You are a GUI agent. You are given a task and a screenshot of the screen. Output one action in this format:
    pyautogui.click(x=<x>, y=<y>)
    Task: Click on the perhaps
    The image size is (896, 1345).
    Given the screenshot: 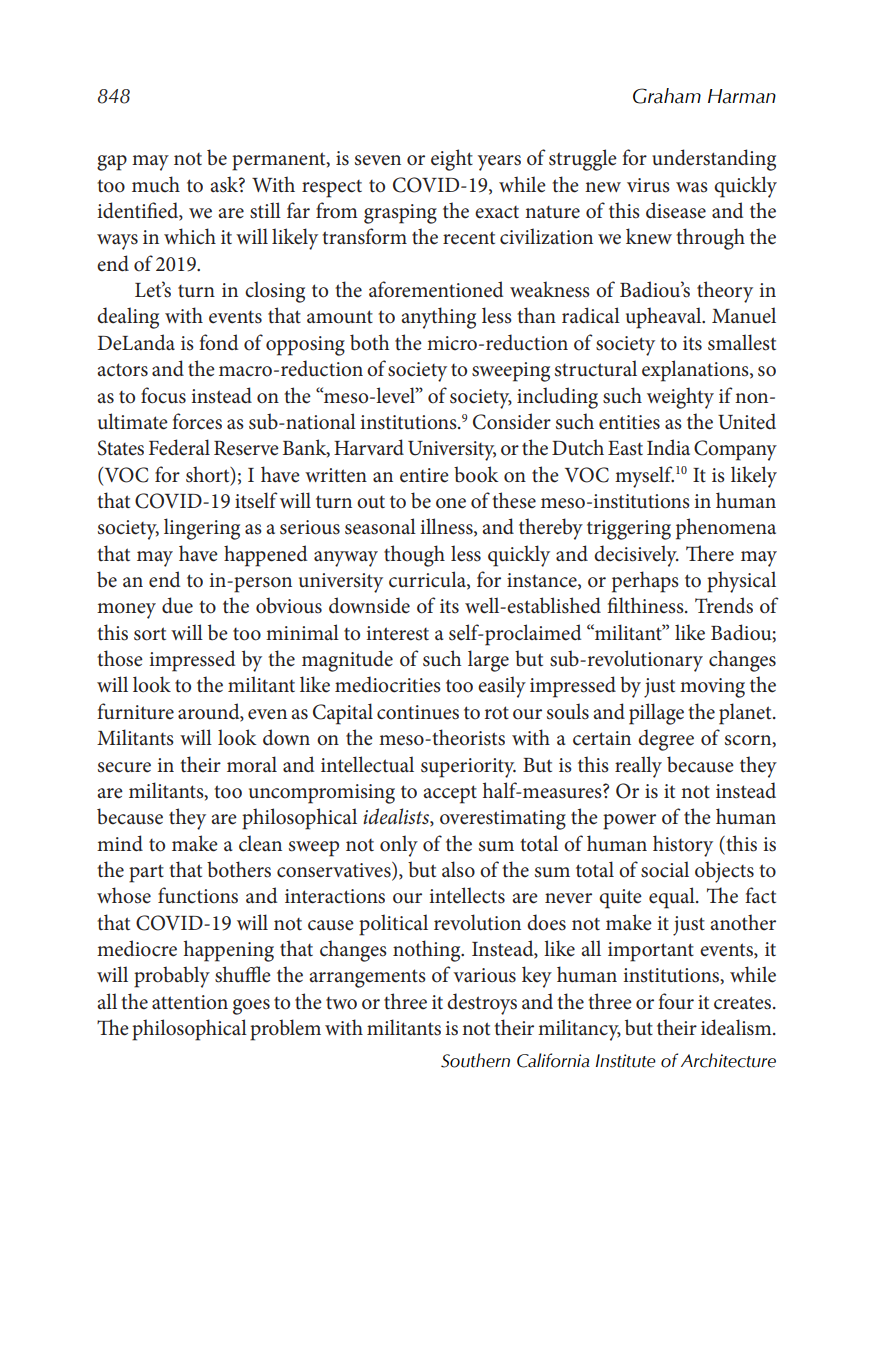 What is the action you would take?
    pyautogui.click(x=645, y=582)
